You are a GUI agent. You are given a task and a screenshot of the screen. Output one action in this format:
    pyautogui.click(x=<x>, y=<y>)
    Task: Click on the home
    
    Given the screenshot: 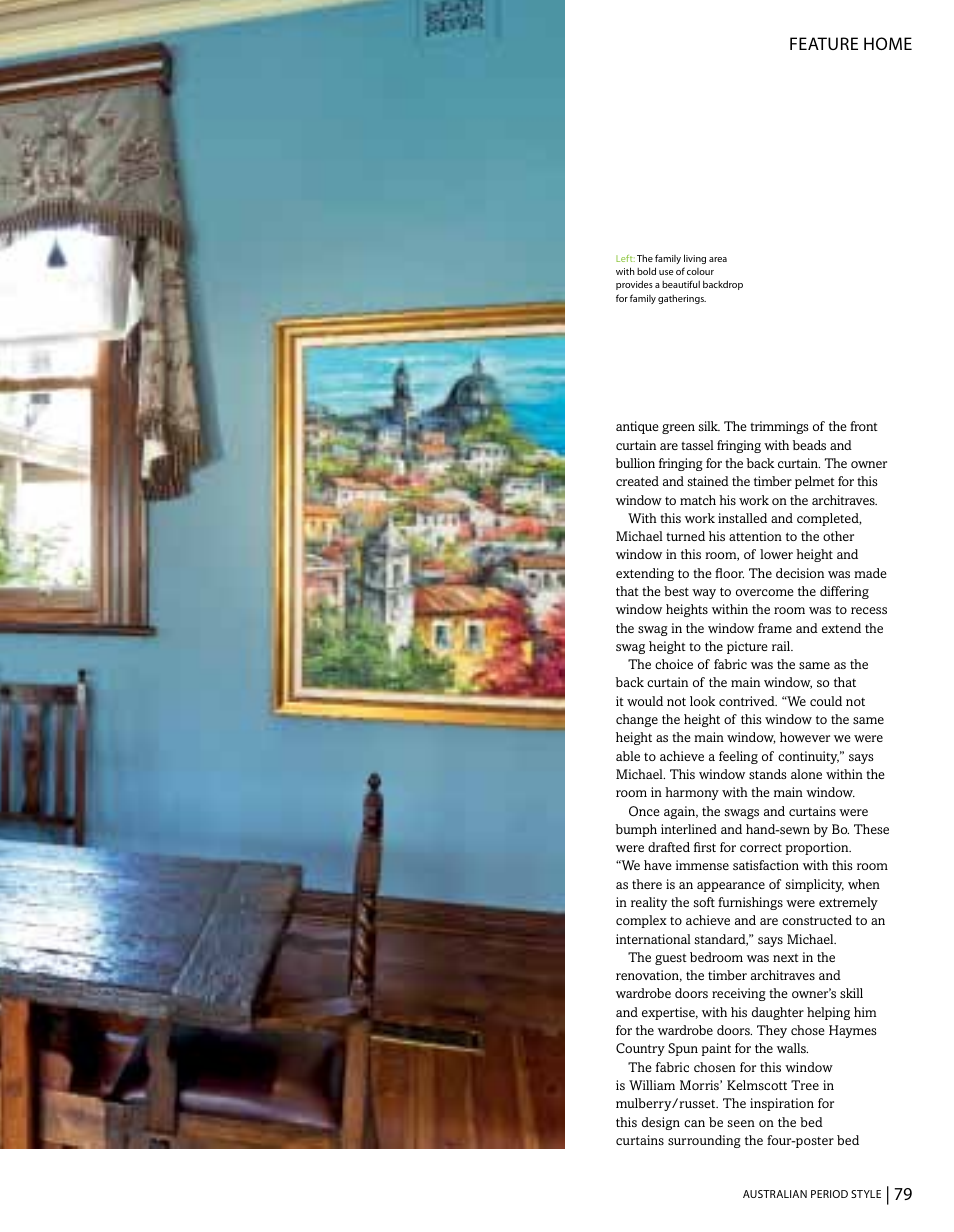 What is the action you would take?
    pyautogui.click(x=888, y=43)
